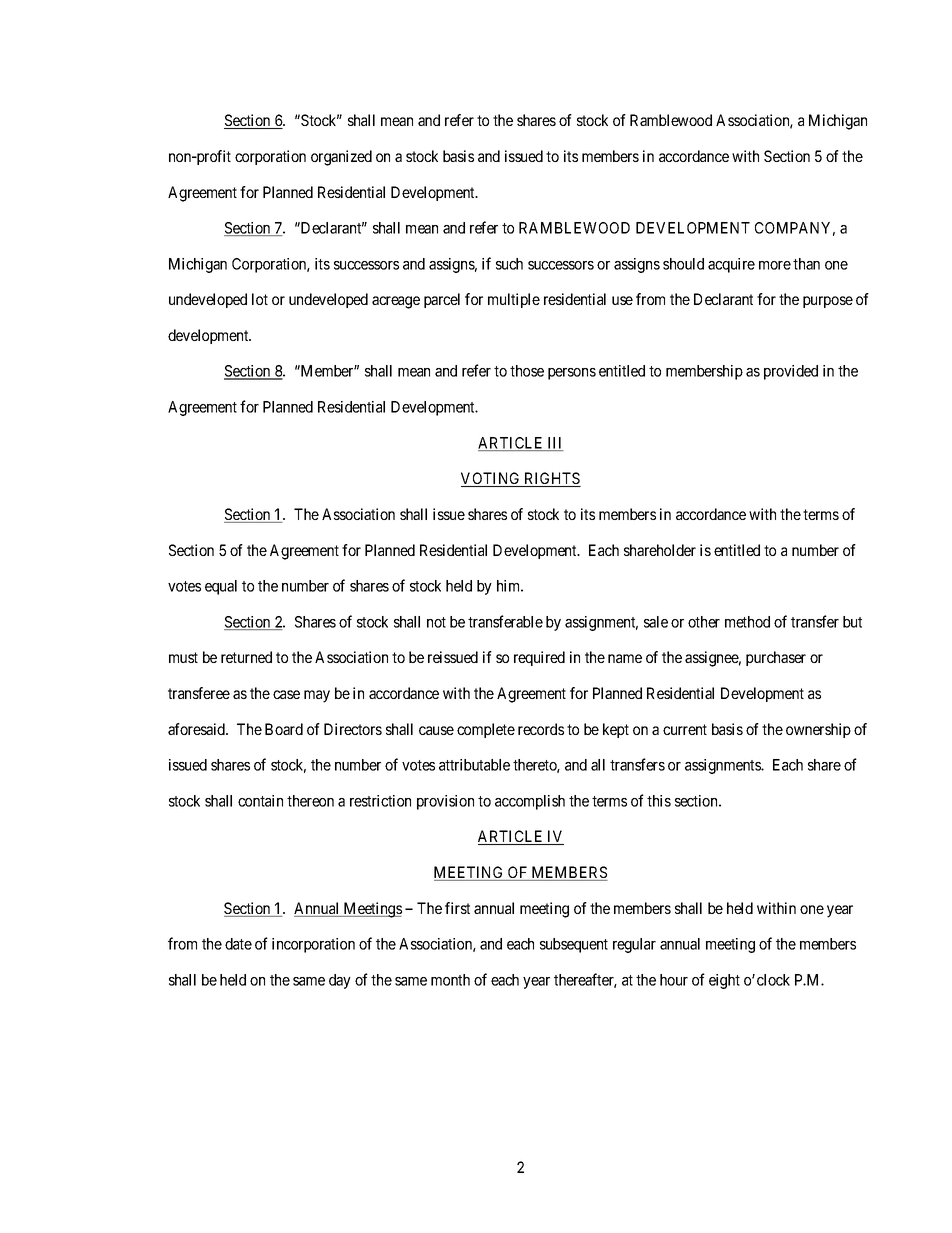 The height and width of the screenshot is (1233, 952). Describe the element at coordinates (527, 371) in the screenshot. I see `those` at that location.
